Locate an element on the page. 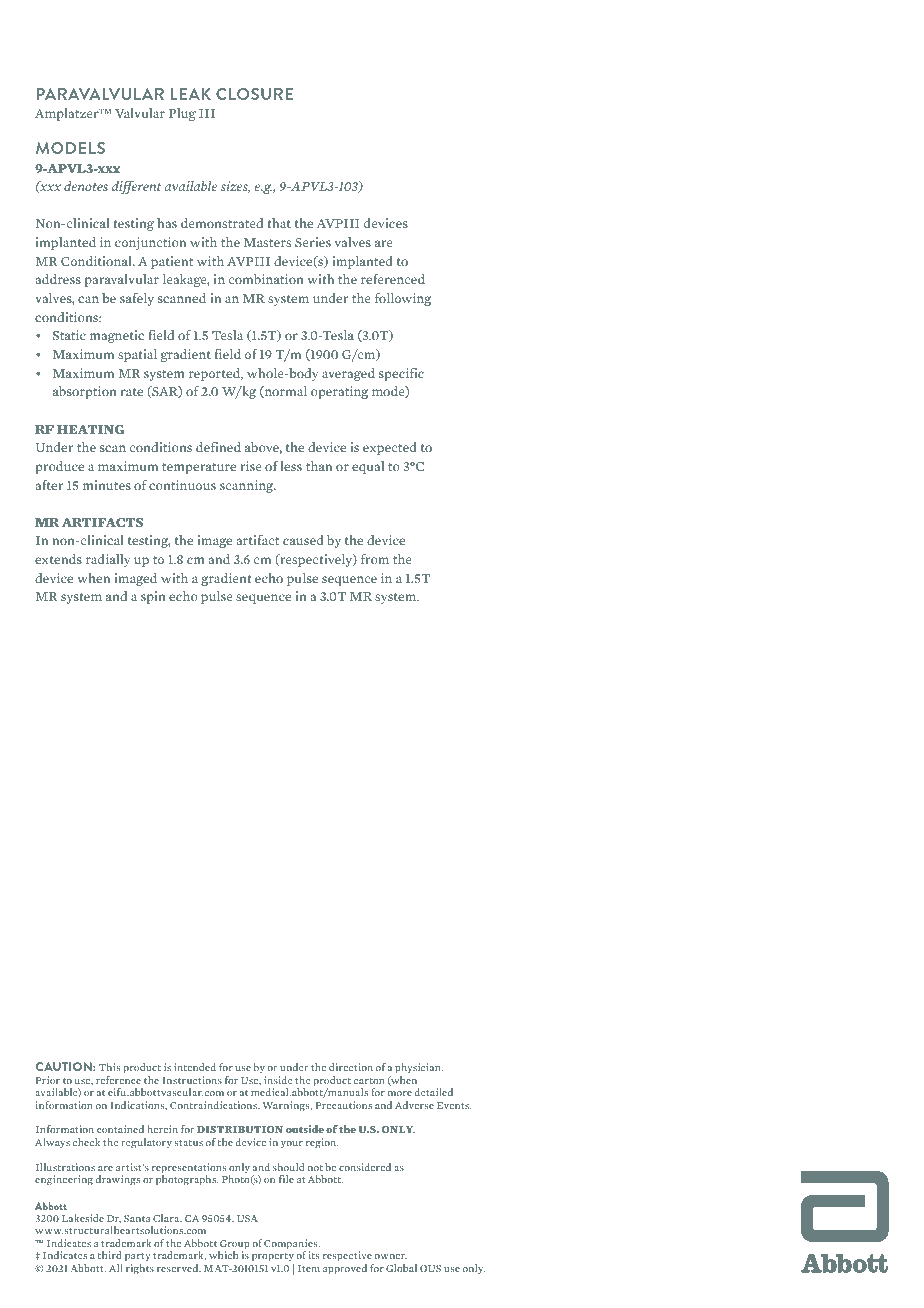 This page has height=1308, width=924. minutes is located at coordinates (107, 485).
